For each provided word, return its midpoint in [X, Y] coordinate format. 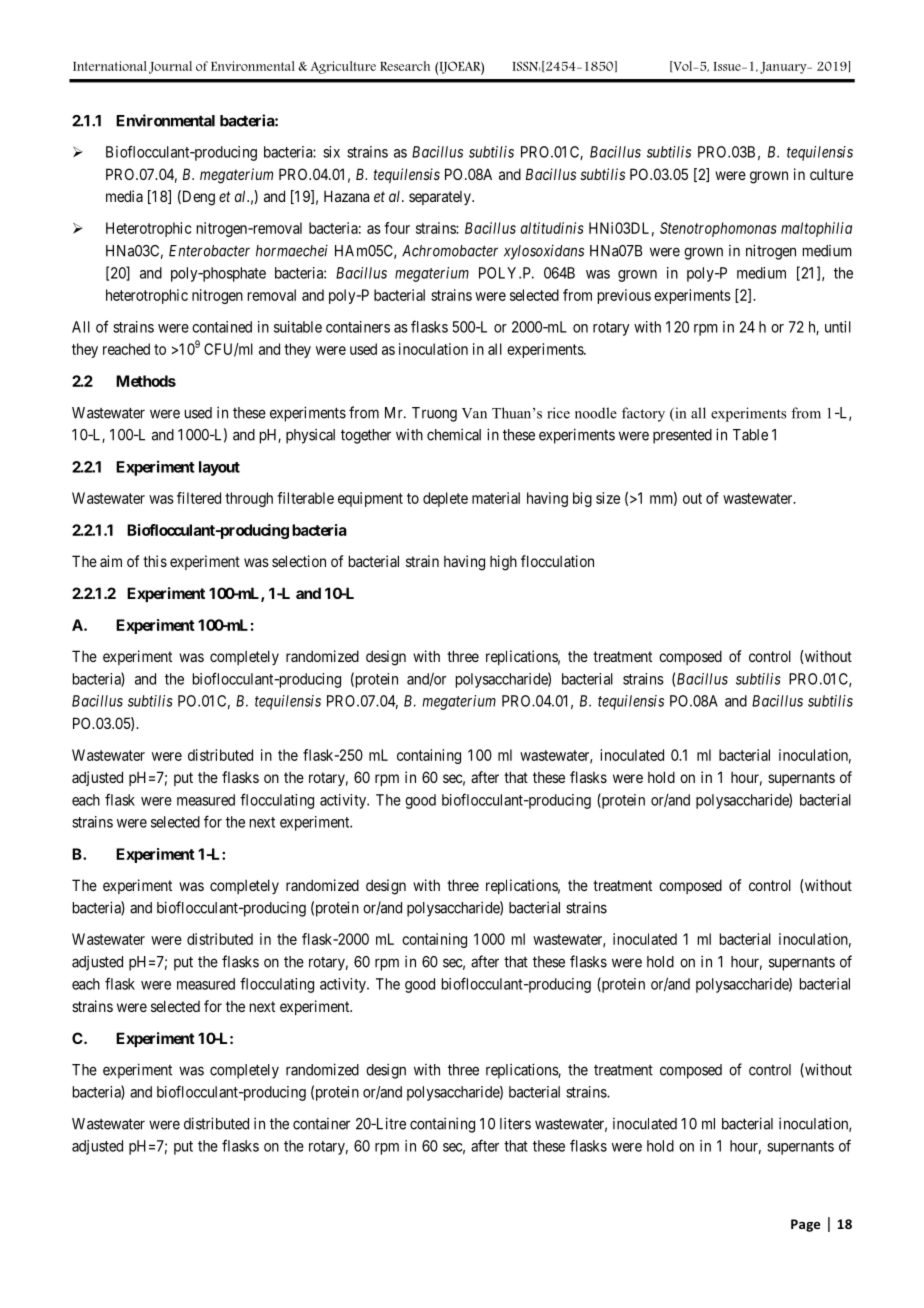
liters [515, 1123]
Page [805, 1225]
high [503, 563]
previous [624, 296]
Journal [170, 67]
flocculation [557, 561]
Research [405, 66]
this [155, 561]
